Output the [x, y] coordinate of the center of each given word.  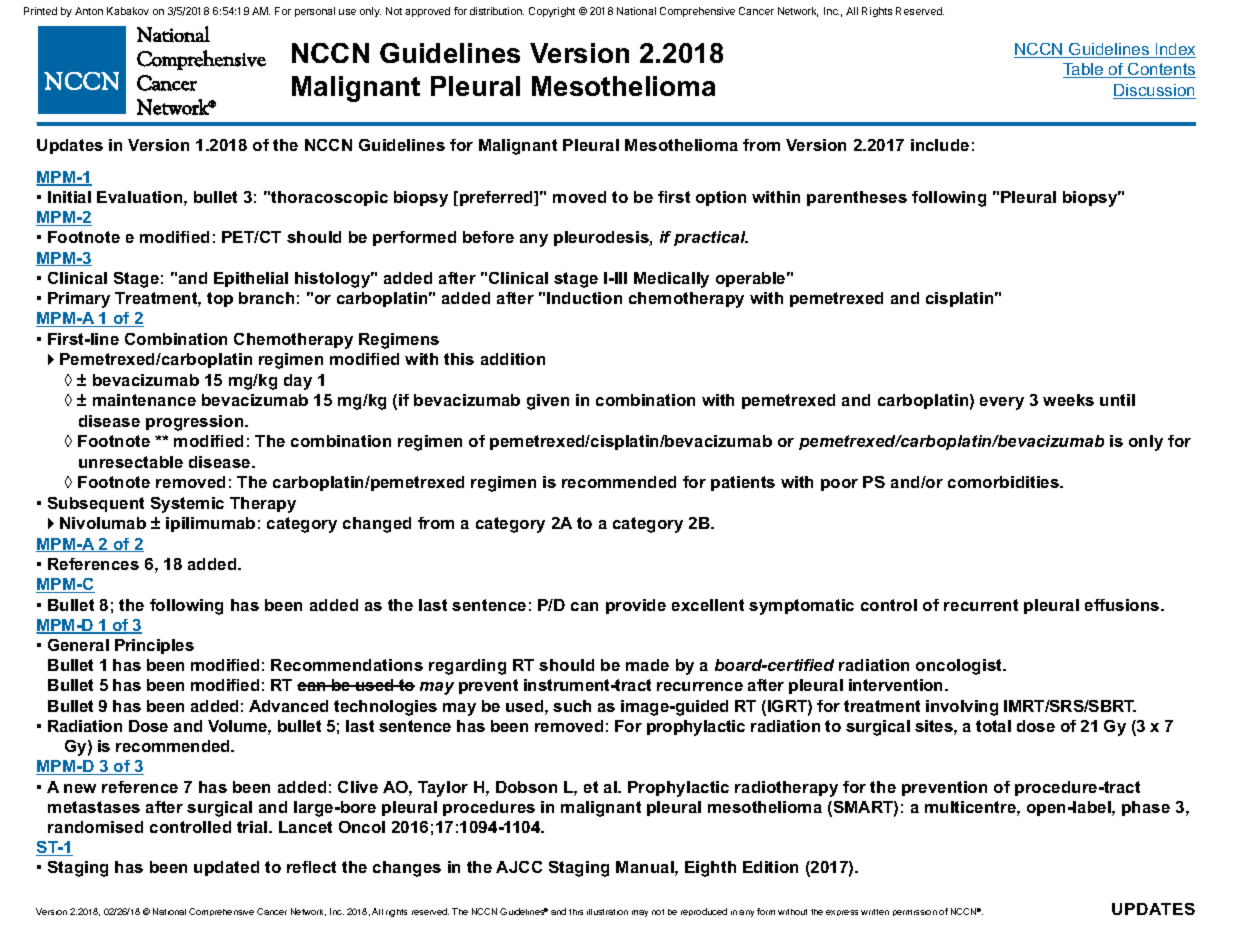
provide [636, 606]
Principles [154, 646]
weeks [1068, 400]
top [220, 299]
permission [915, 913]
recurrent [981, 605]
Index [1175, 50]
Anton [89, 11]
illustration [607, 912]
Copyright [552, 12]
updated [226, 868]
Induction [584, 298]
